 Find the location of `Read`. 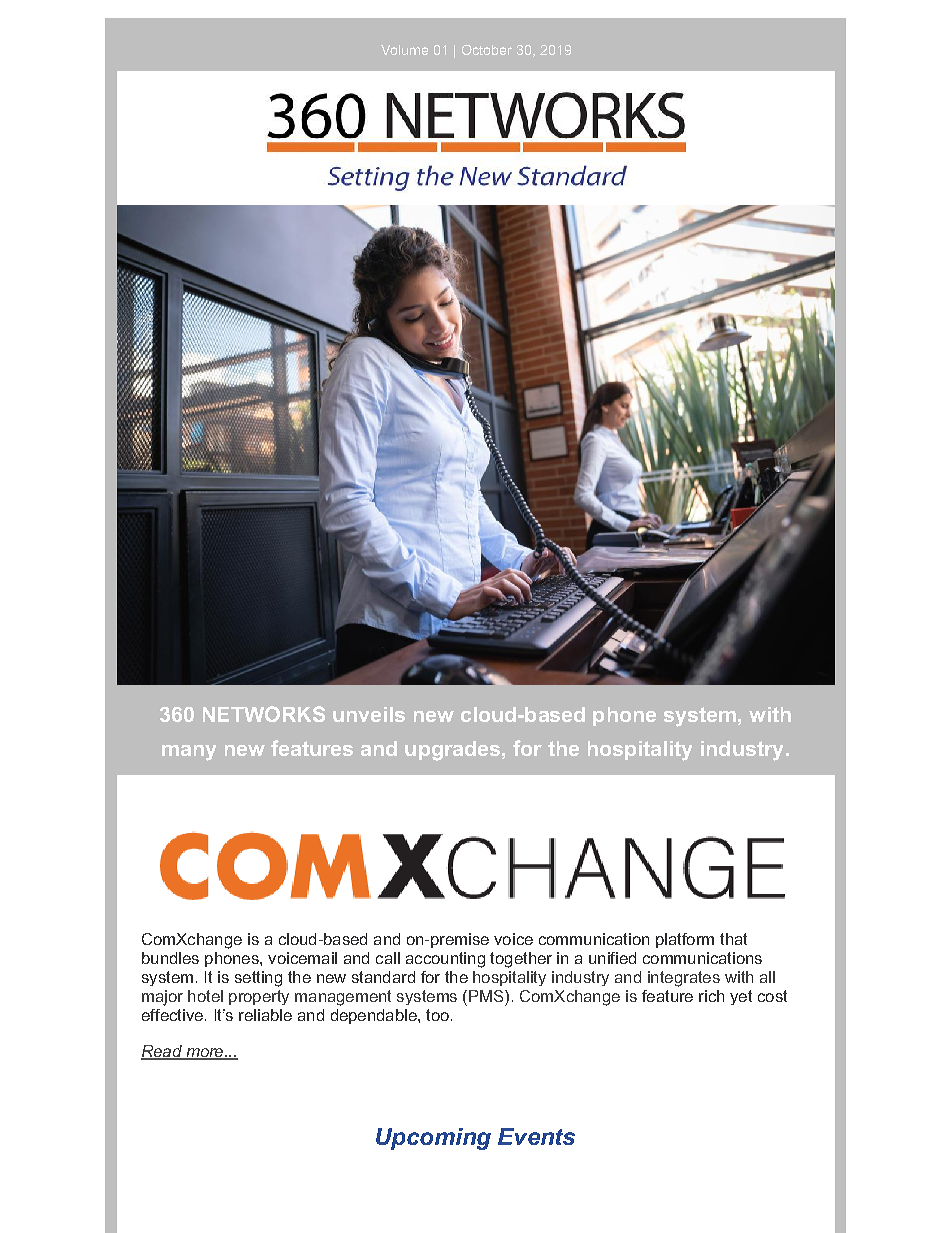

Read is located at coordinates (162, 1052).
